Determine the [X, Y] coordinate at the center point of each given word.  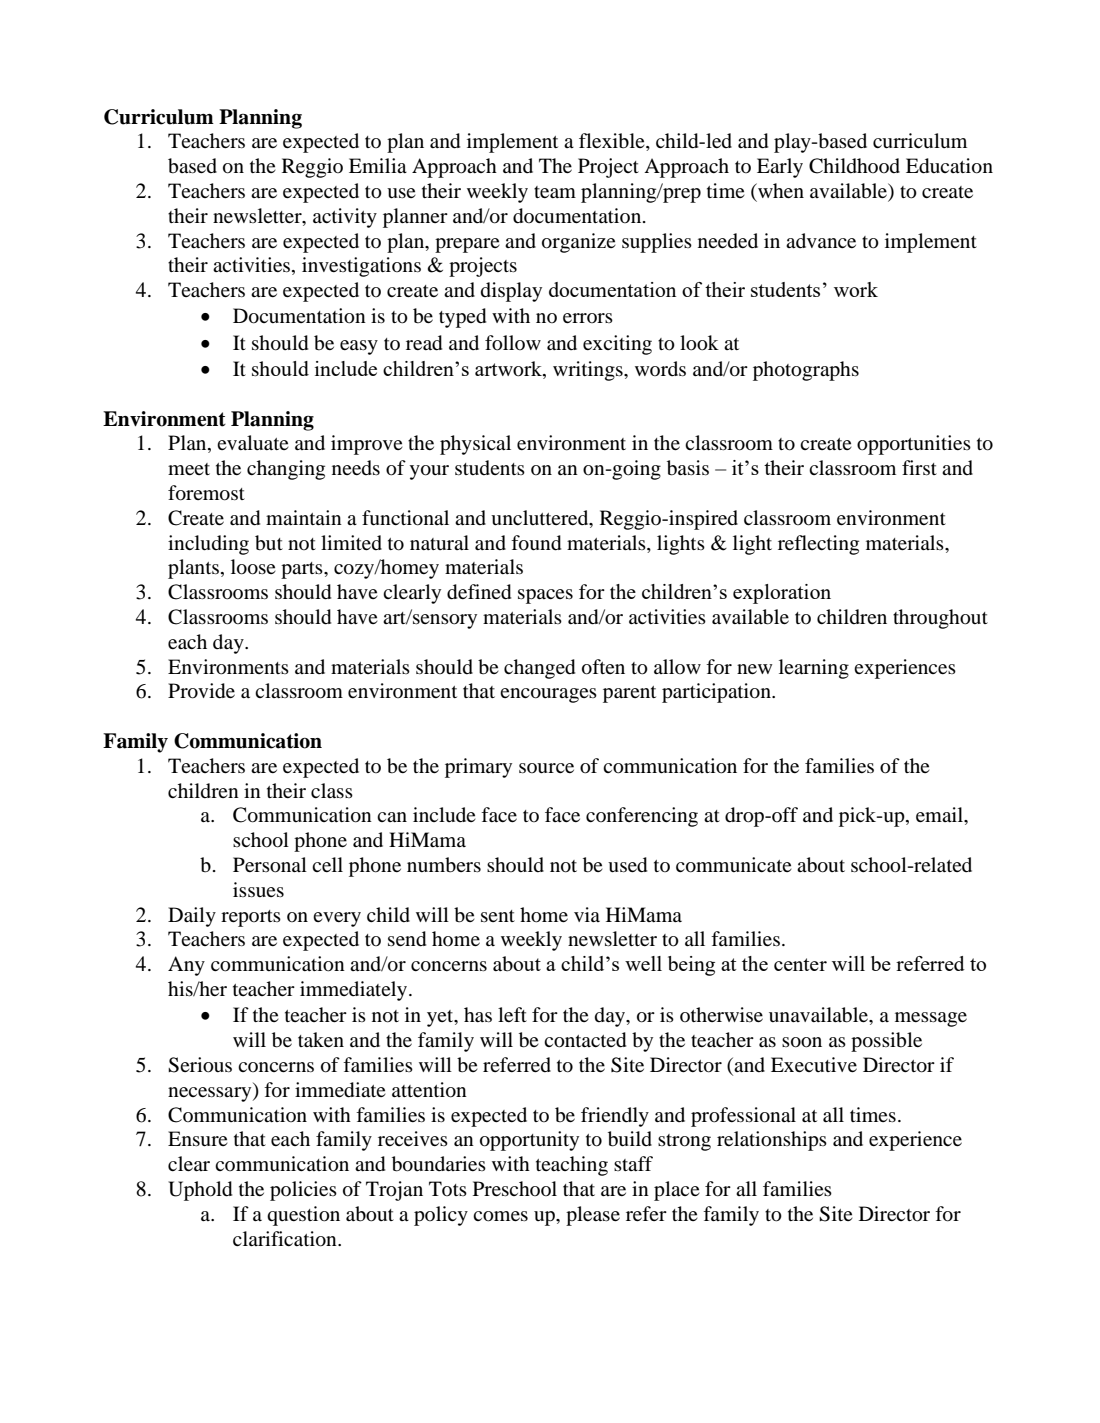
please [593, 1216]
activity [345, 218]
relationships [772, 1141]
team [555, 192]
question [303, 1216]
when [780, 190]
